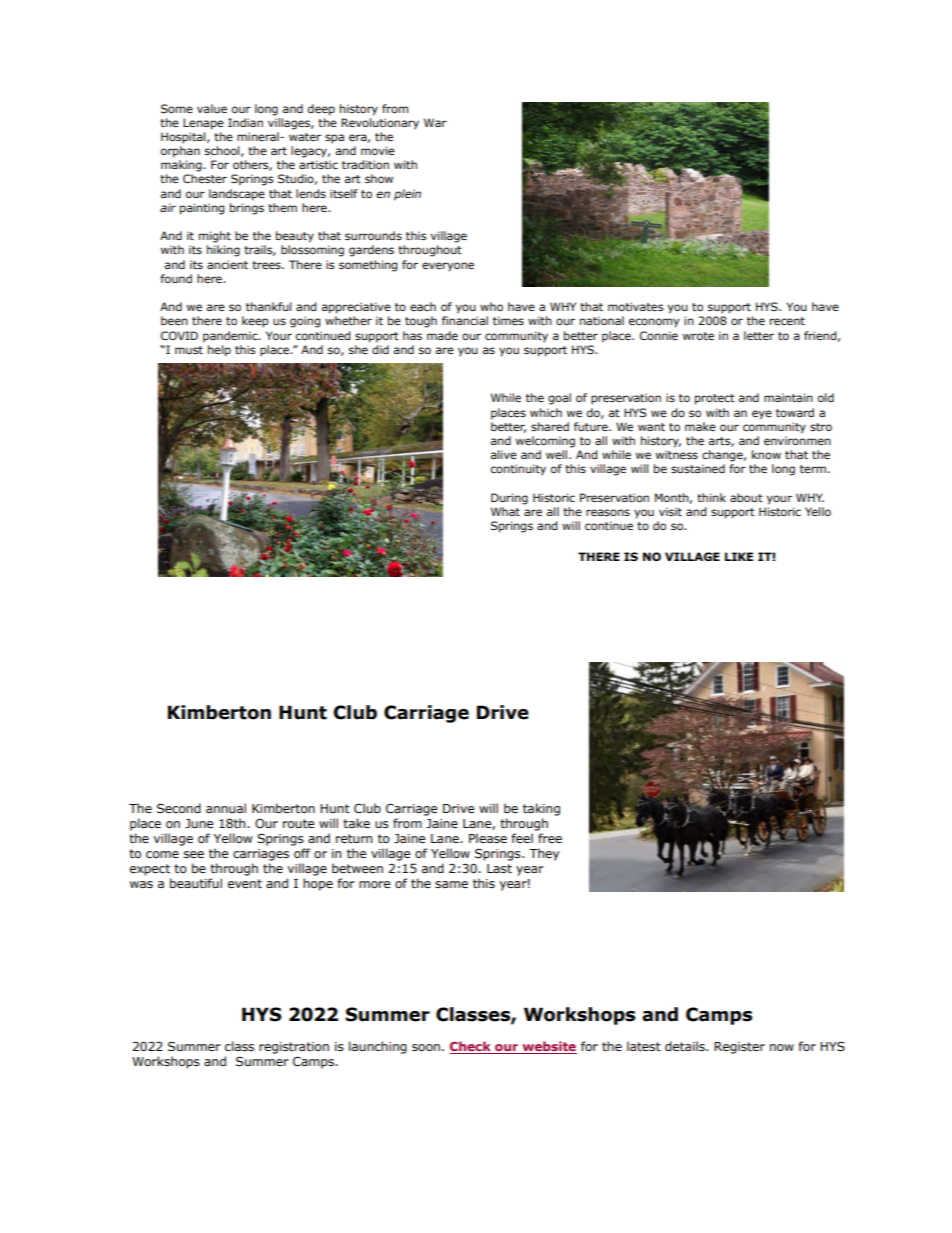 The image size is (952, 1233). I want to click on annual, so click(226, 808).
